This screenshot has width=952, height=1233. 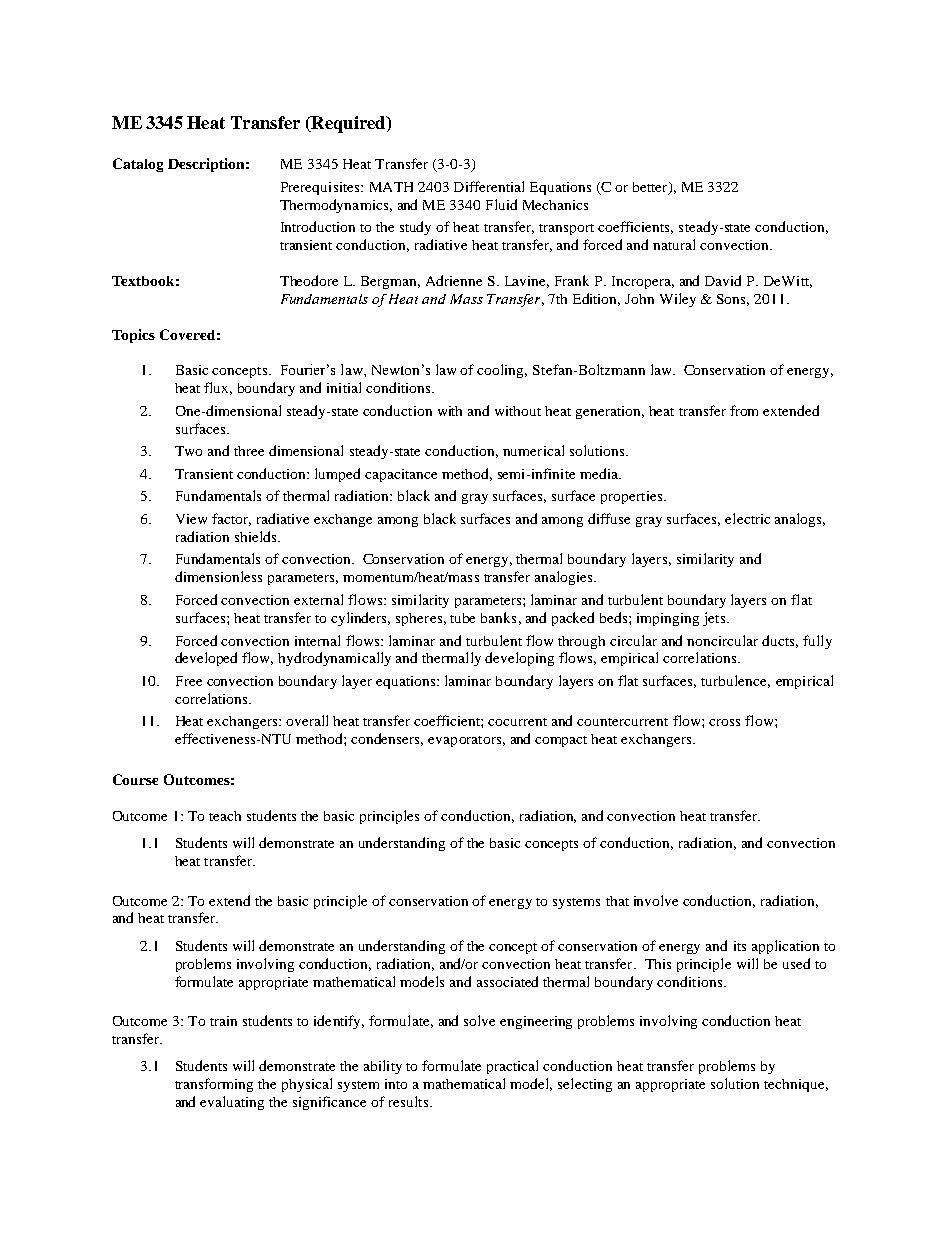 I want to click on transforming, so click(x=214, y=1085).
